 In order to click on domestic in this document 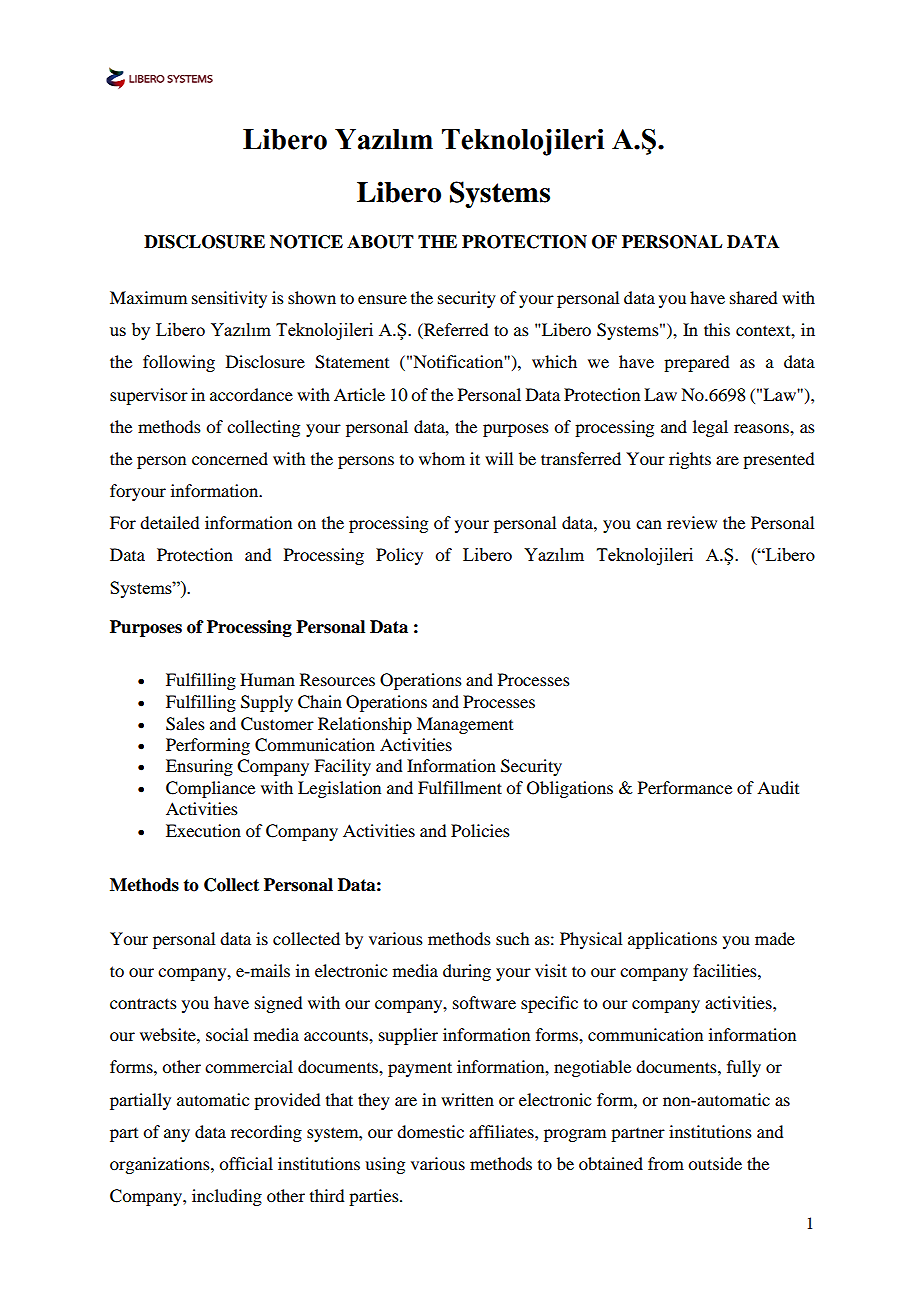, I will do `click(430, 1131)`.
